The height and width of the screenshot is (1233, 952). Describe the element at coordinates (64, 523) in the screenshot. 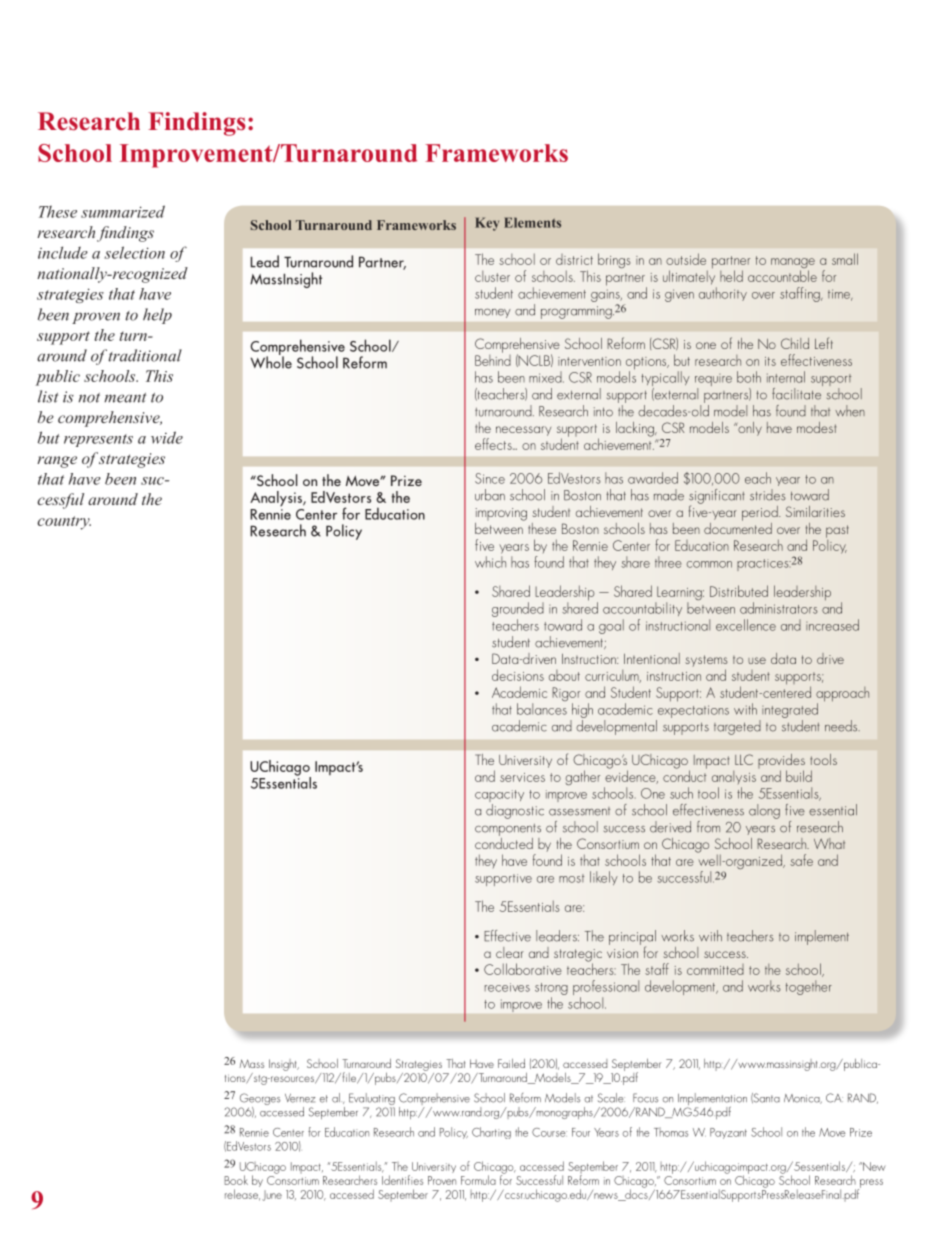

I see `country` at that location.
